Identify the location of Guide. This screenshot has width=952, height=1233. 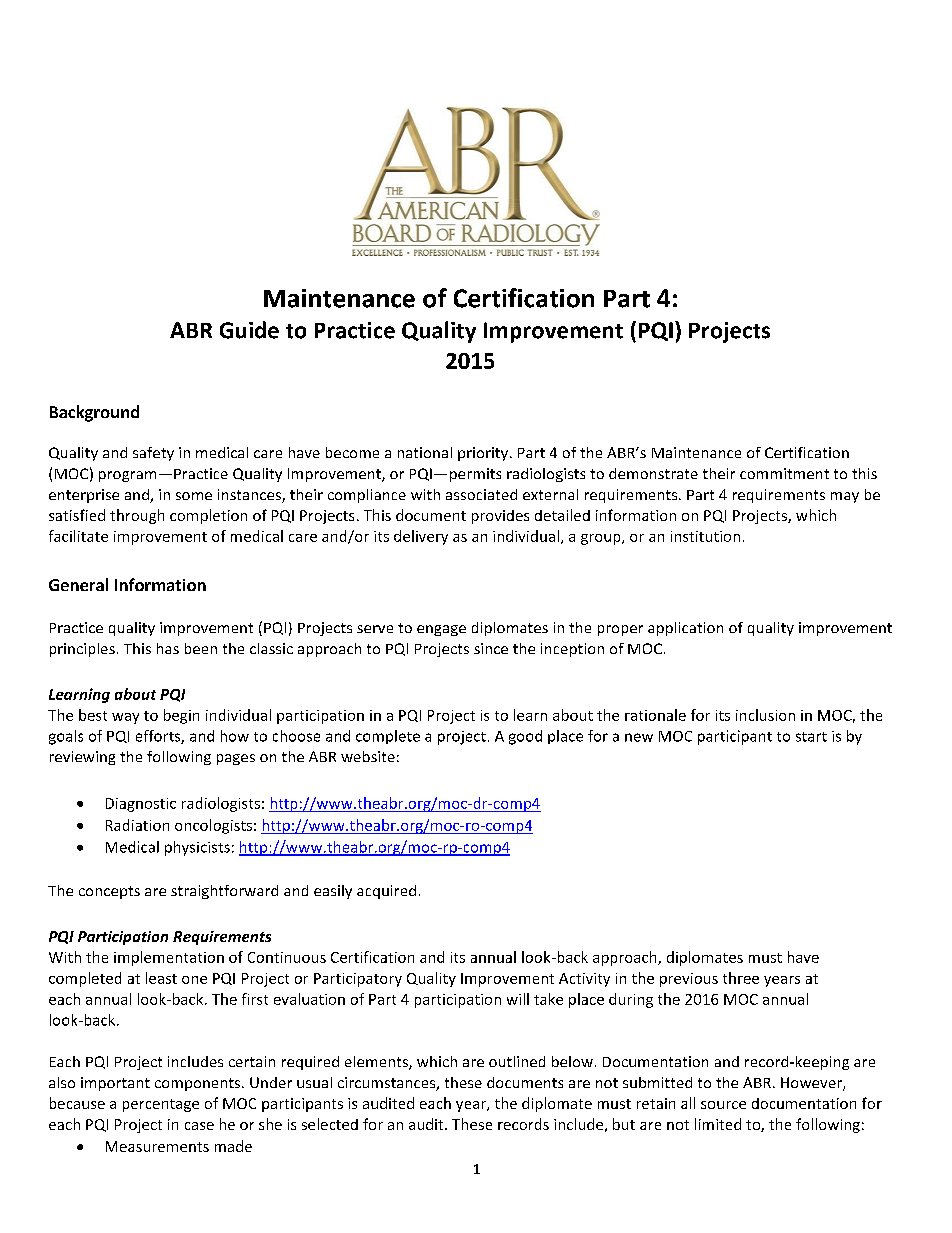
(249, 330).
